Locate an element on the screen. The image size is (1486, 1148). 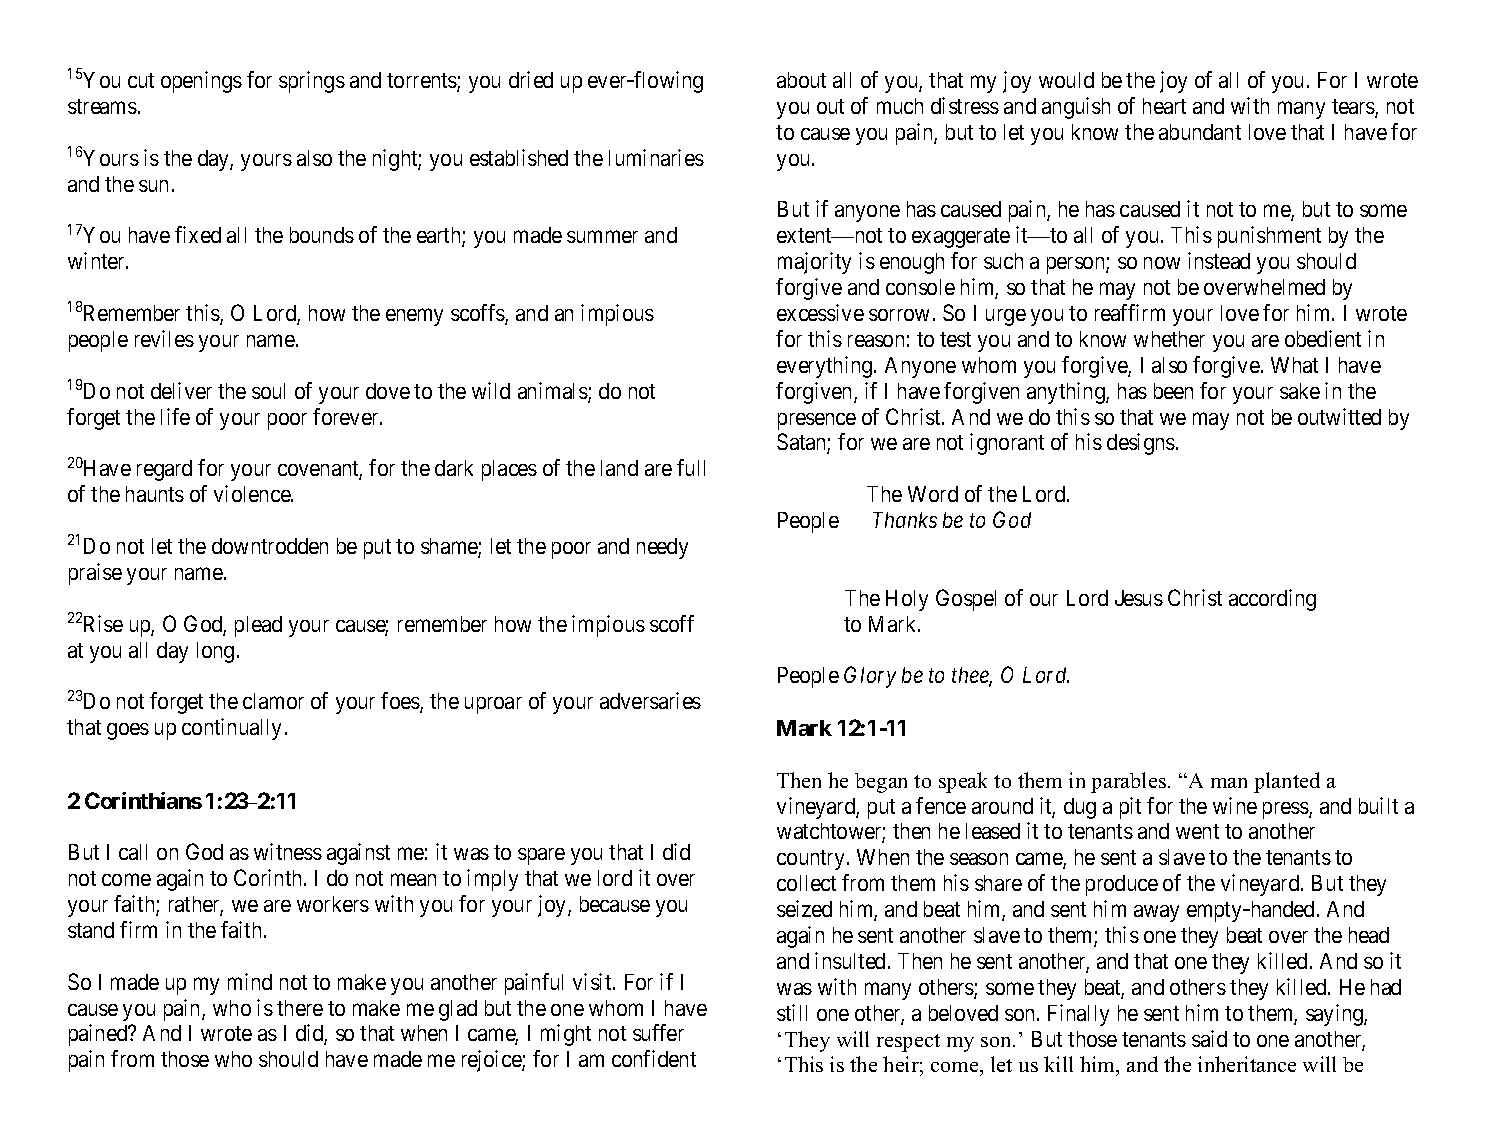
continually is located at coordinates (231, 729).
